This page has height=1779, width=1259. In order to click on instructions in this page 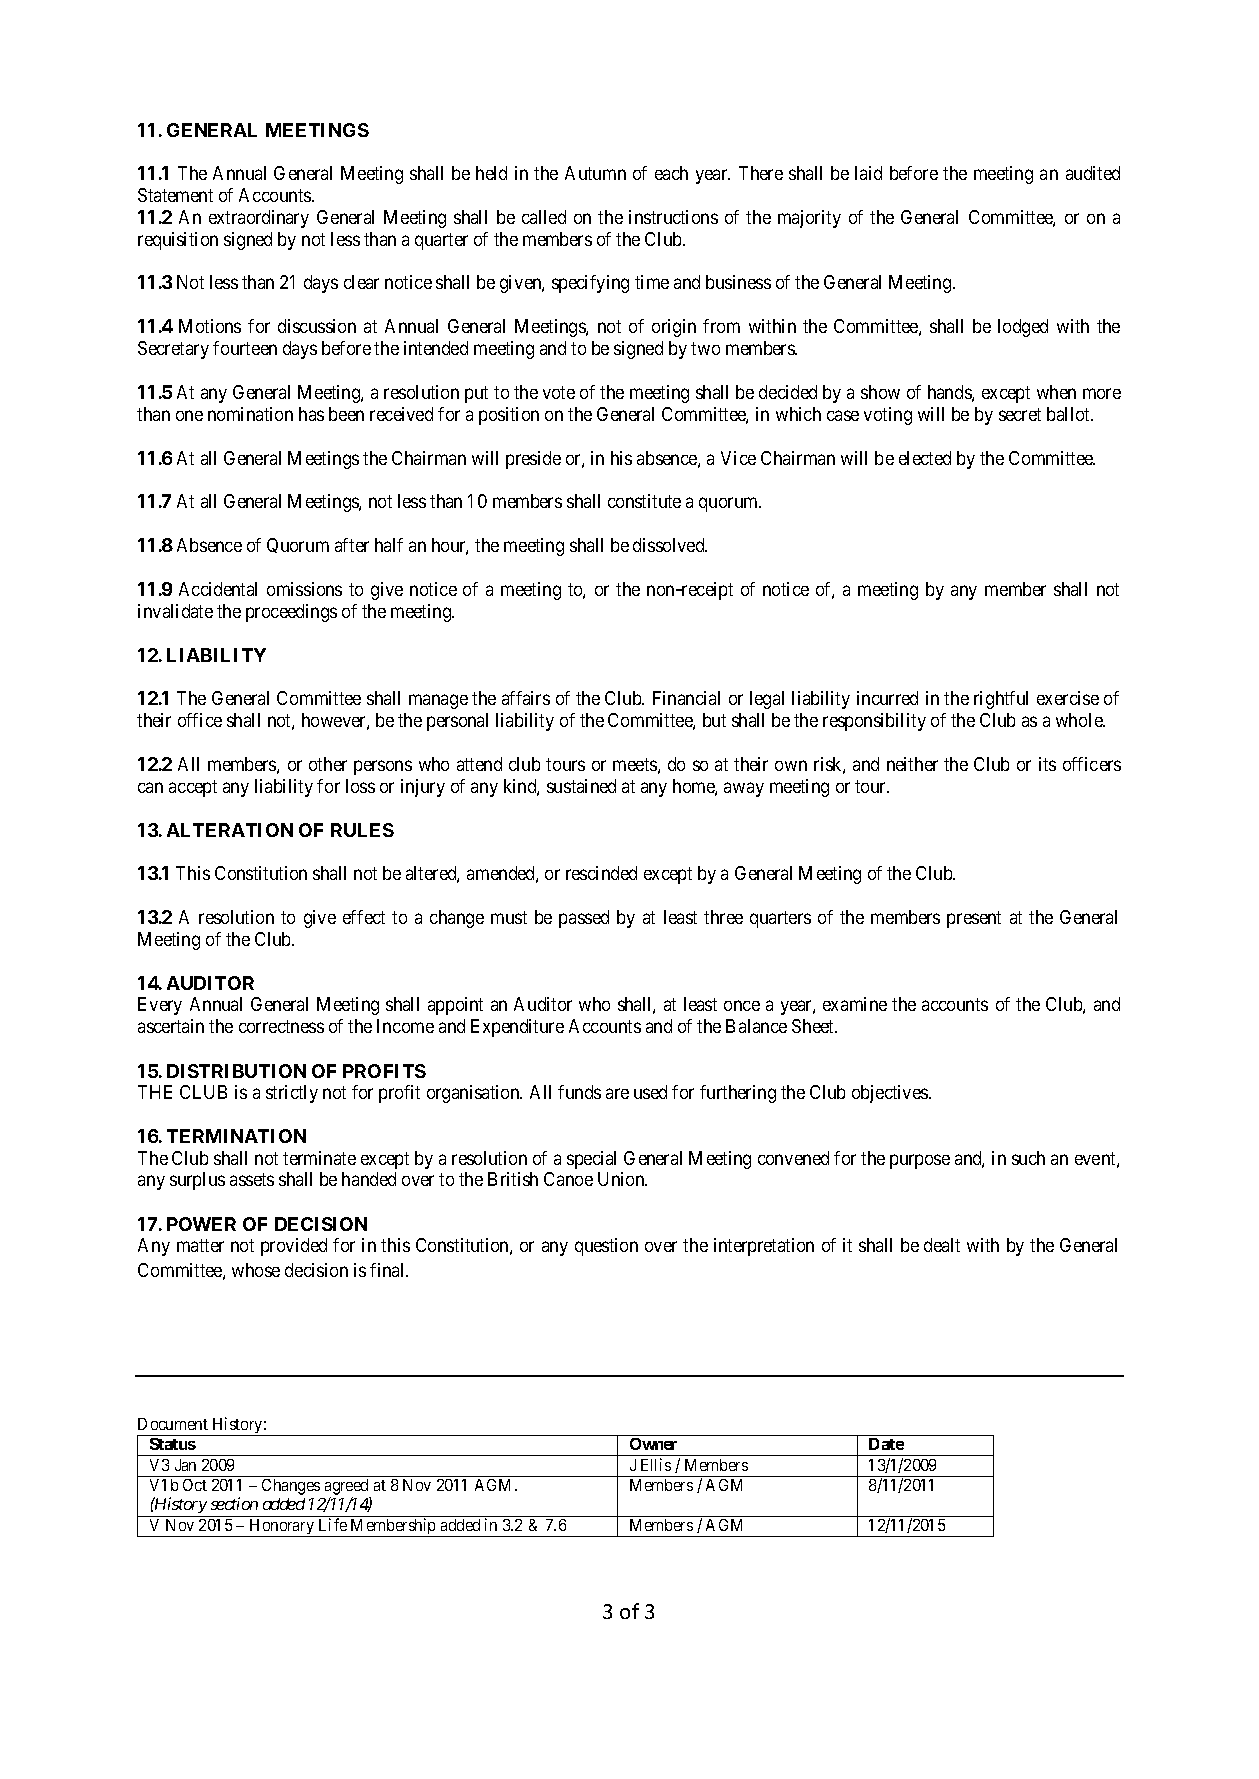, I will do `click(673, 217)`.
